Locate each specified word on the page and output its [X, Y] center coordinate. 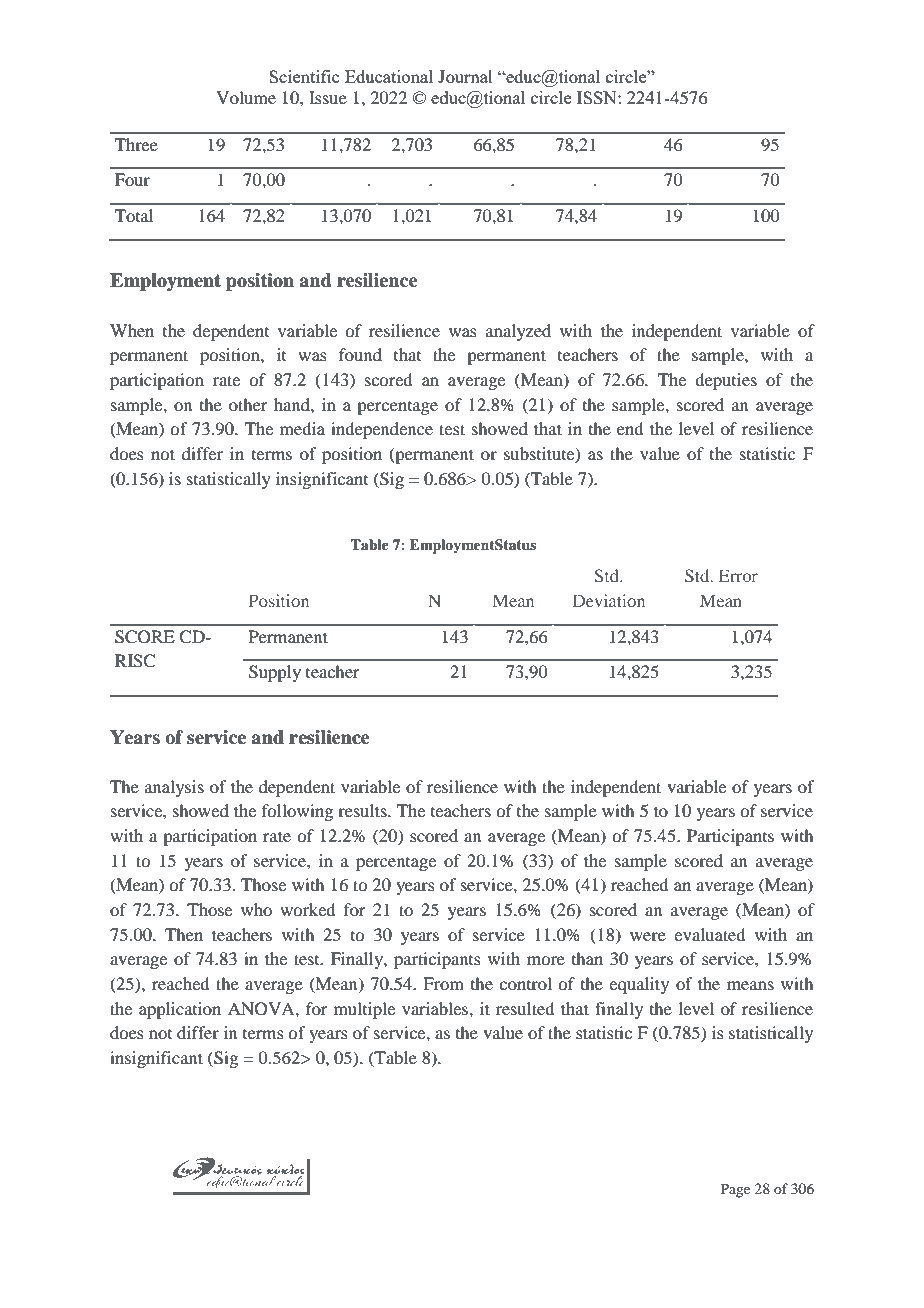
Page [735, 1190]
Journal [465, 76]
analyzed [518, 332]
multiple [364, 1010]
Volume [246, 97]
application [180, 1010]
